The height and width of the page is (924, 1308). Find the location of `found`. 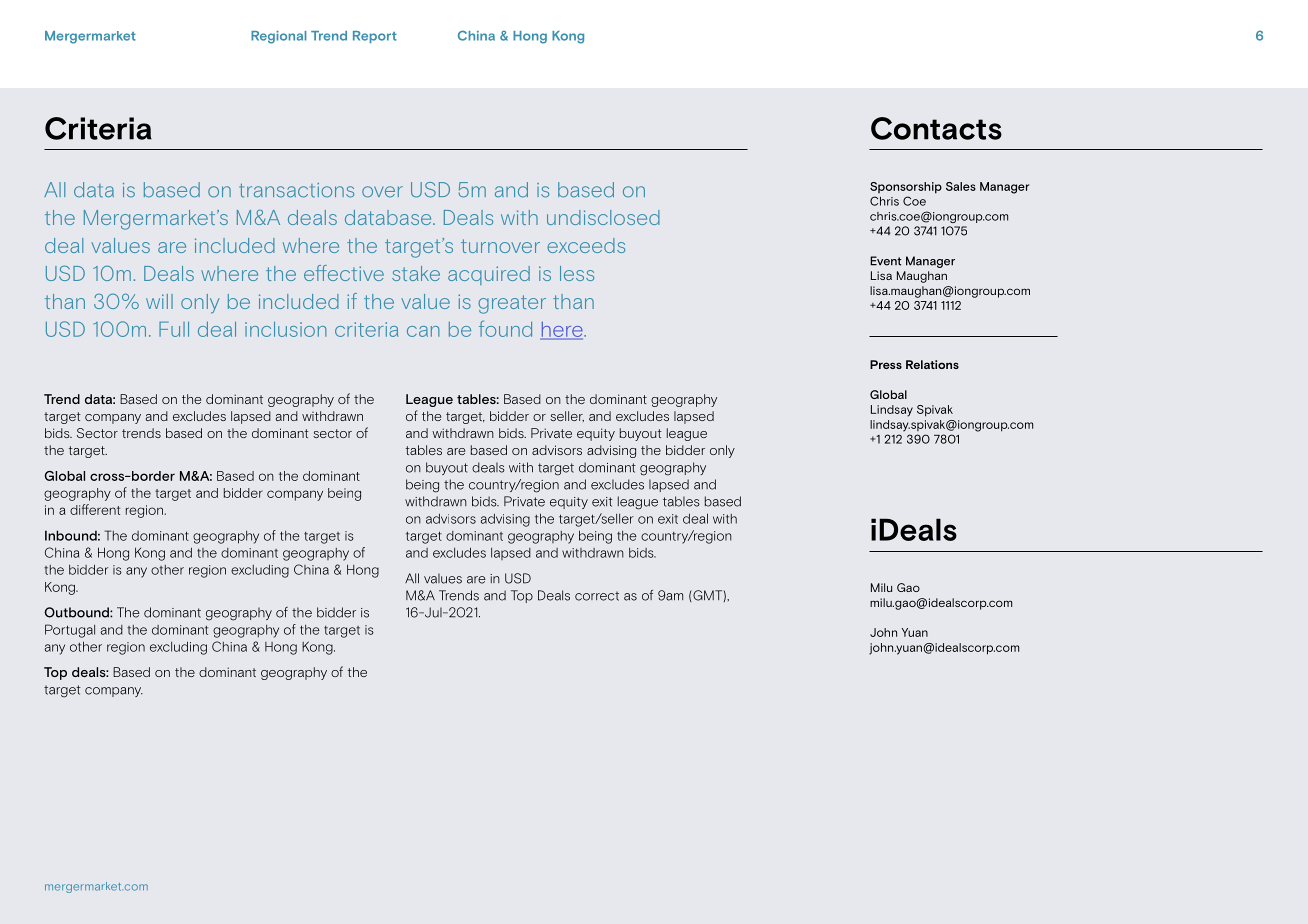

found is located at coordinates (505, 328).
